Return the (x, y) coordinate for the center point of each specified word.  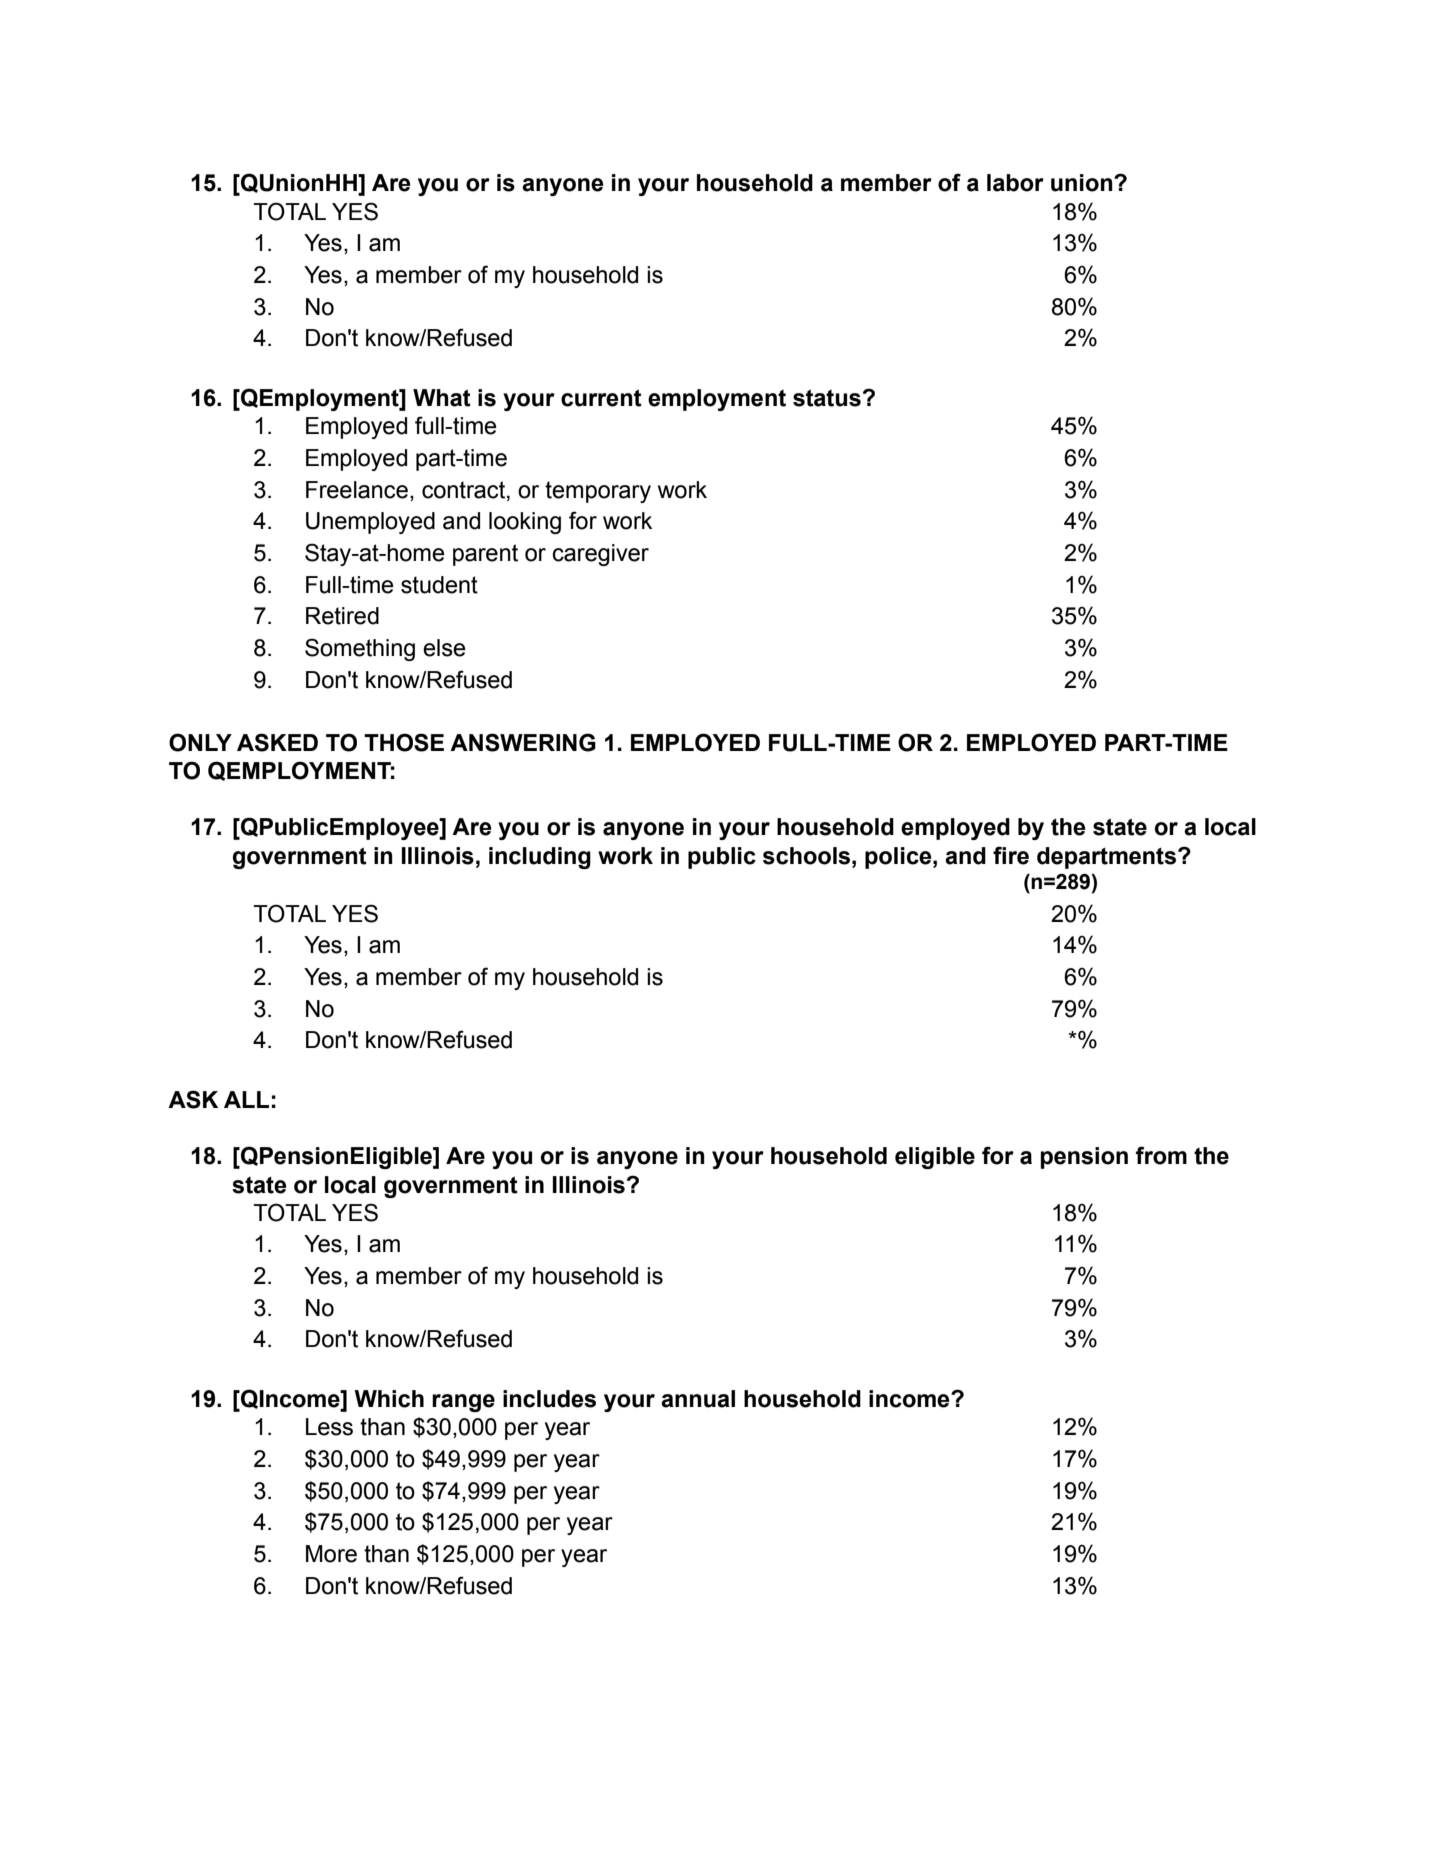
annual (698, 1399)
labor (1015, 183)
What (442, 398)
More (331, 1554)
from (1161, 1155)
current (601, 398)
